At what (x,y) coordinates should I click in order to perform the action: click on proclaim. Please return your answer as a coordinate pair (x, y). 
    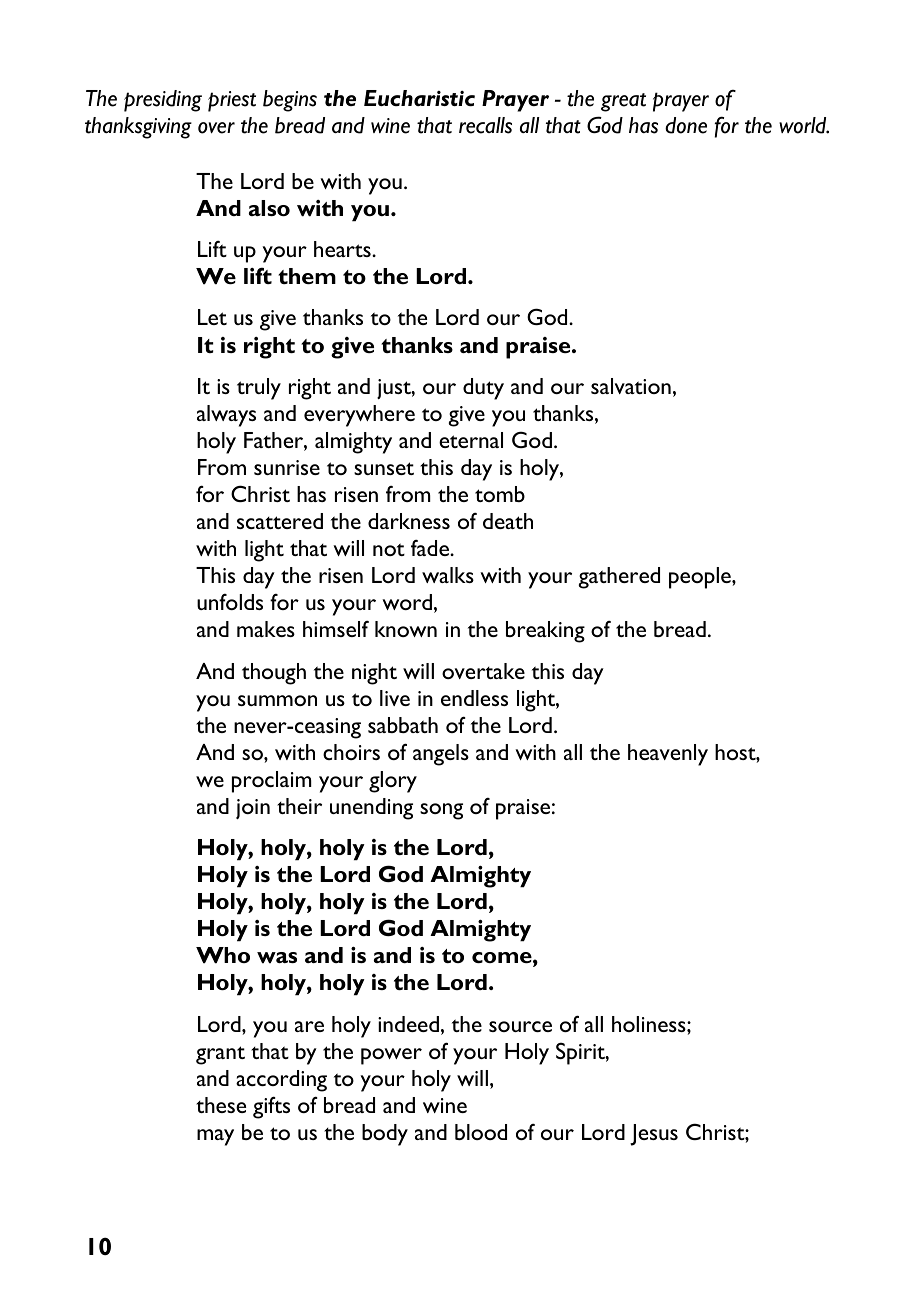
    Looking at the image, I should click on (272, 782).
